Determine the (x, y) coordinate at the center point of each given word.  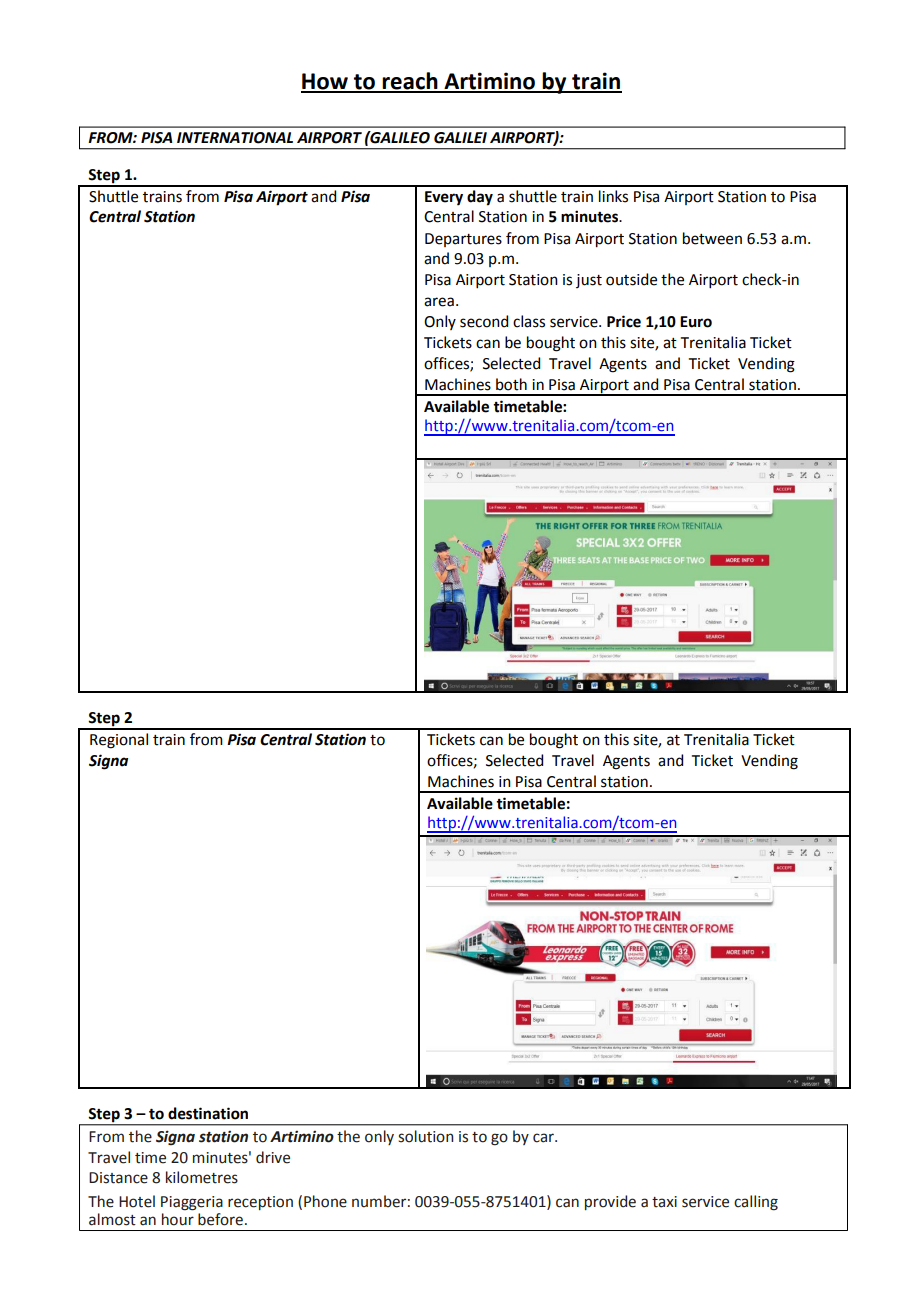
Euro (696, 322)
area (439, 302)
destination (208, 1113)
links (613, 196)
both (511, 384)
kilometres (202, 1177)
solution (425, 1136)
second (484, 321)
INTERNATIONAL (235, 138)
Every (444, 198)
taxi (664, 1202)
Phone (325, 1201)
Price (624, 321)
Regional (119, 741)
